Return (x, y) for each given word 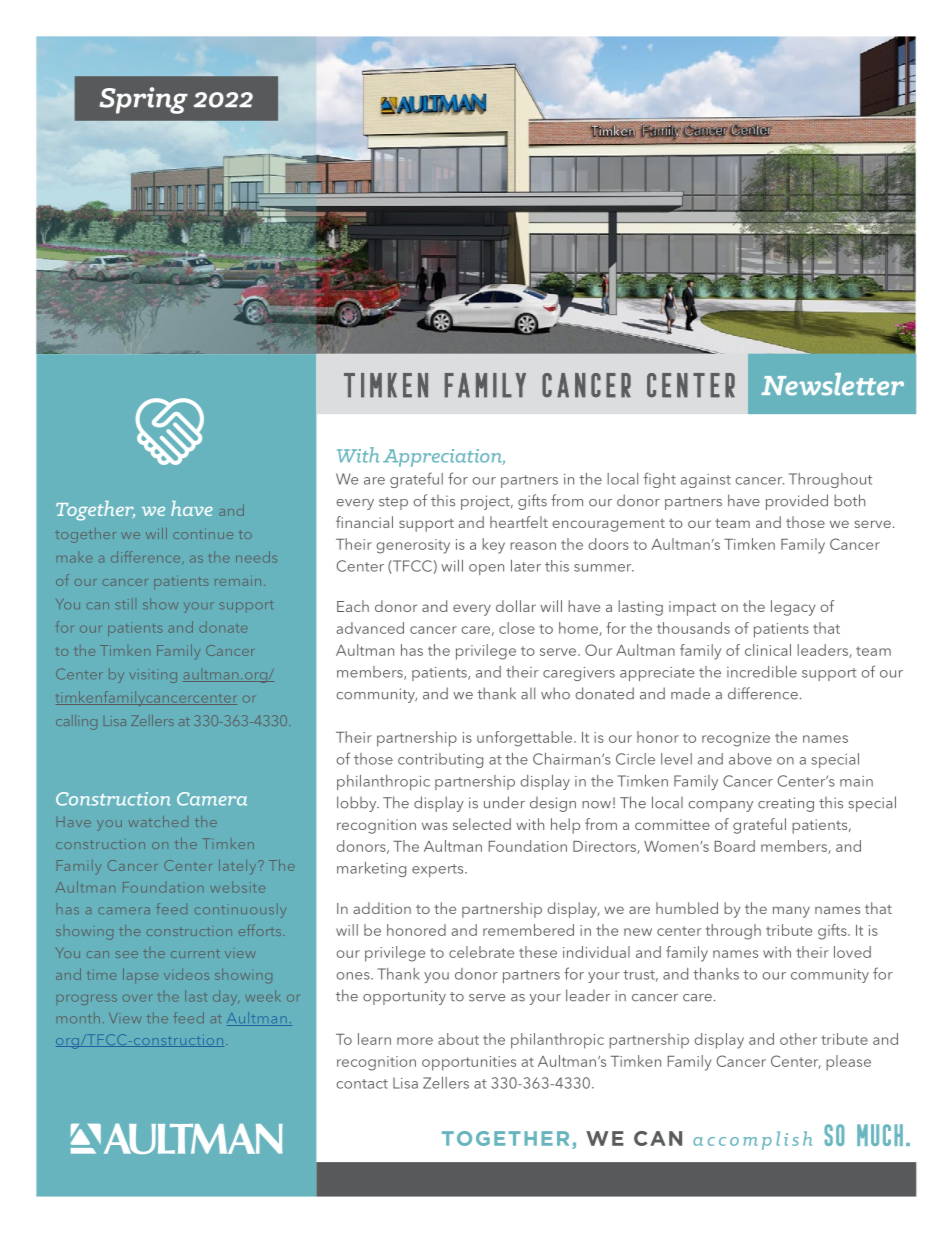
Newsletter (832, 384)
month (78, 1017)
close (517, 628)
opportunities (469, 1063)
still (124, 603)
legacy (793, 608)
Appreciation (443, 458)
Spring (143, 100)
